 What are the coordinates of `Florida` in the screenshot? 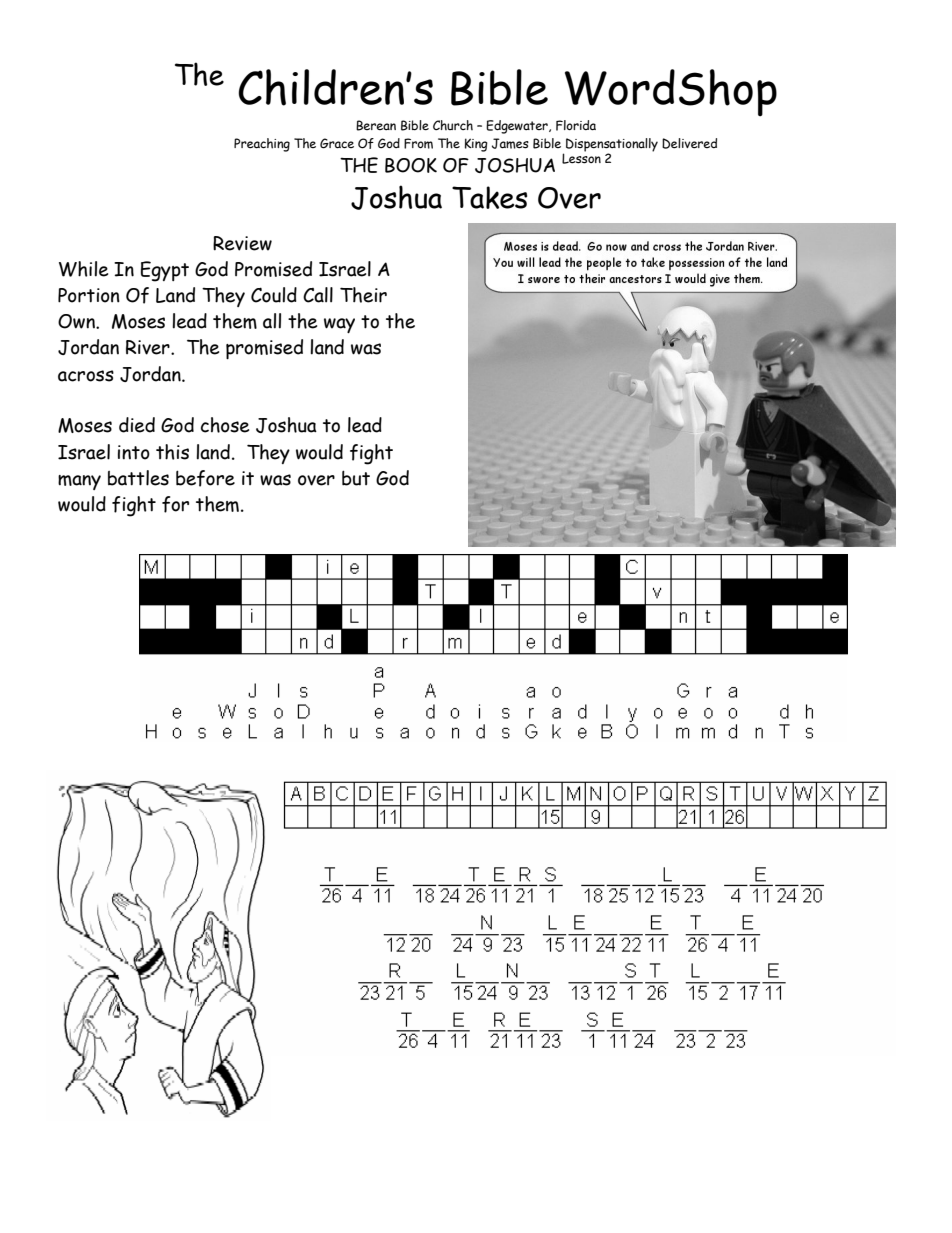 It's located at (576, 125).
